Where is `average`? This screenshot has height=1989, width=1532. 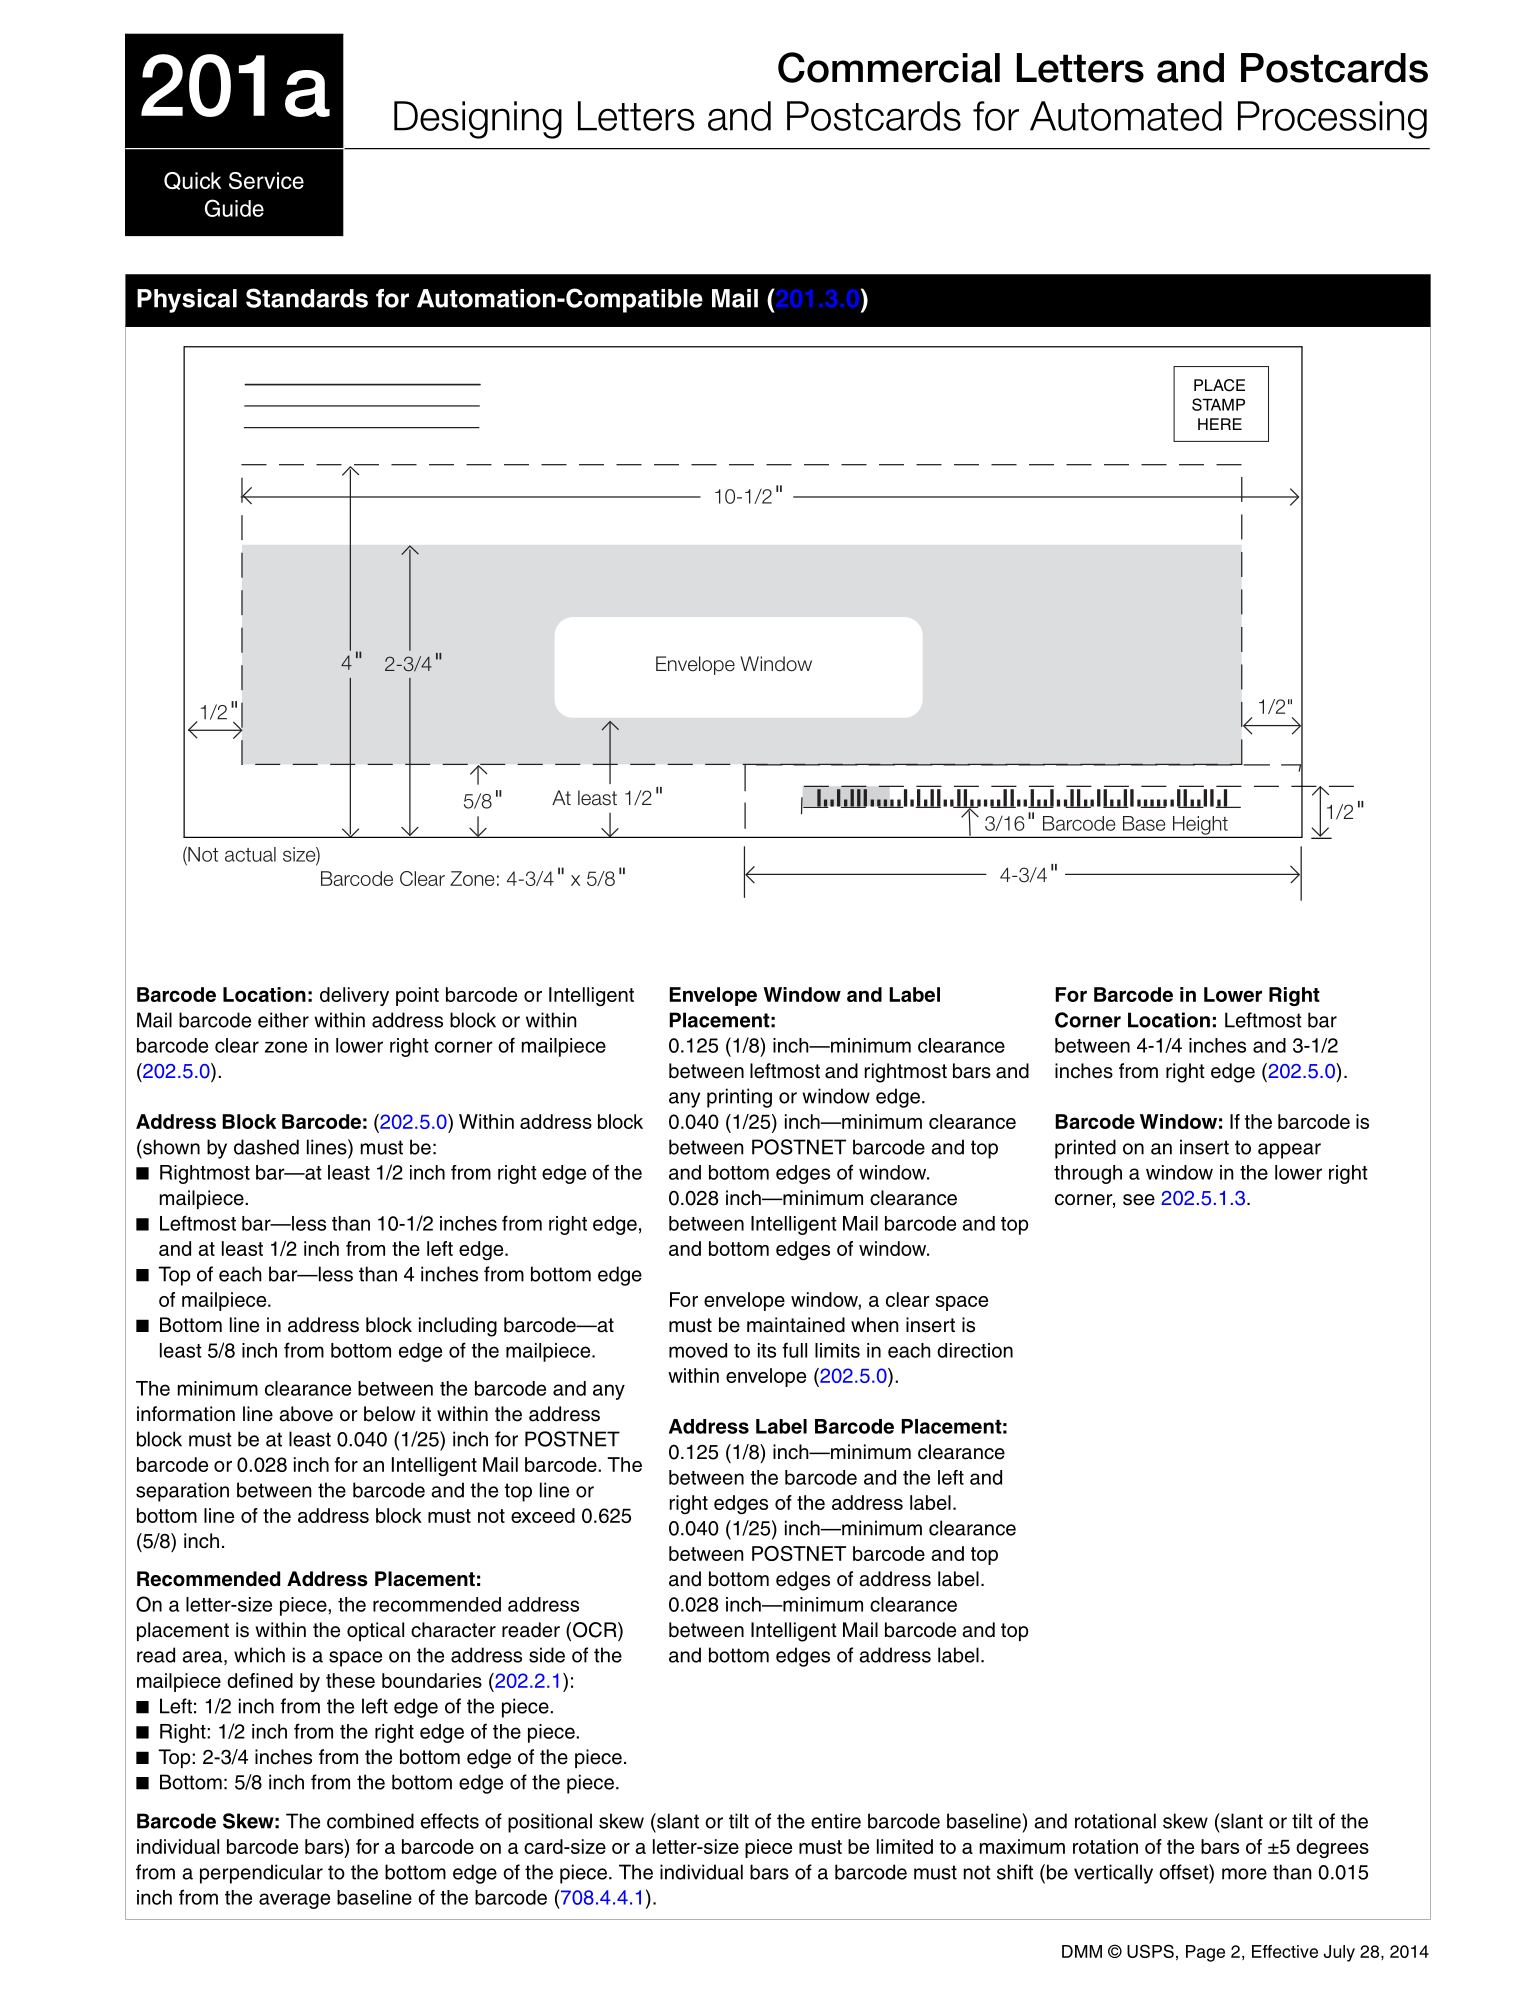
average is located at coordinates (294, 1901).
